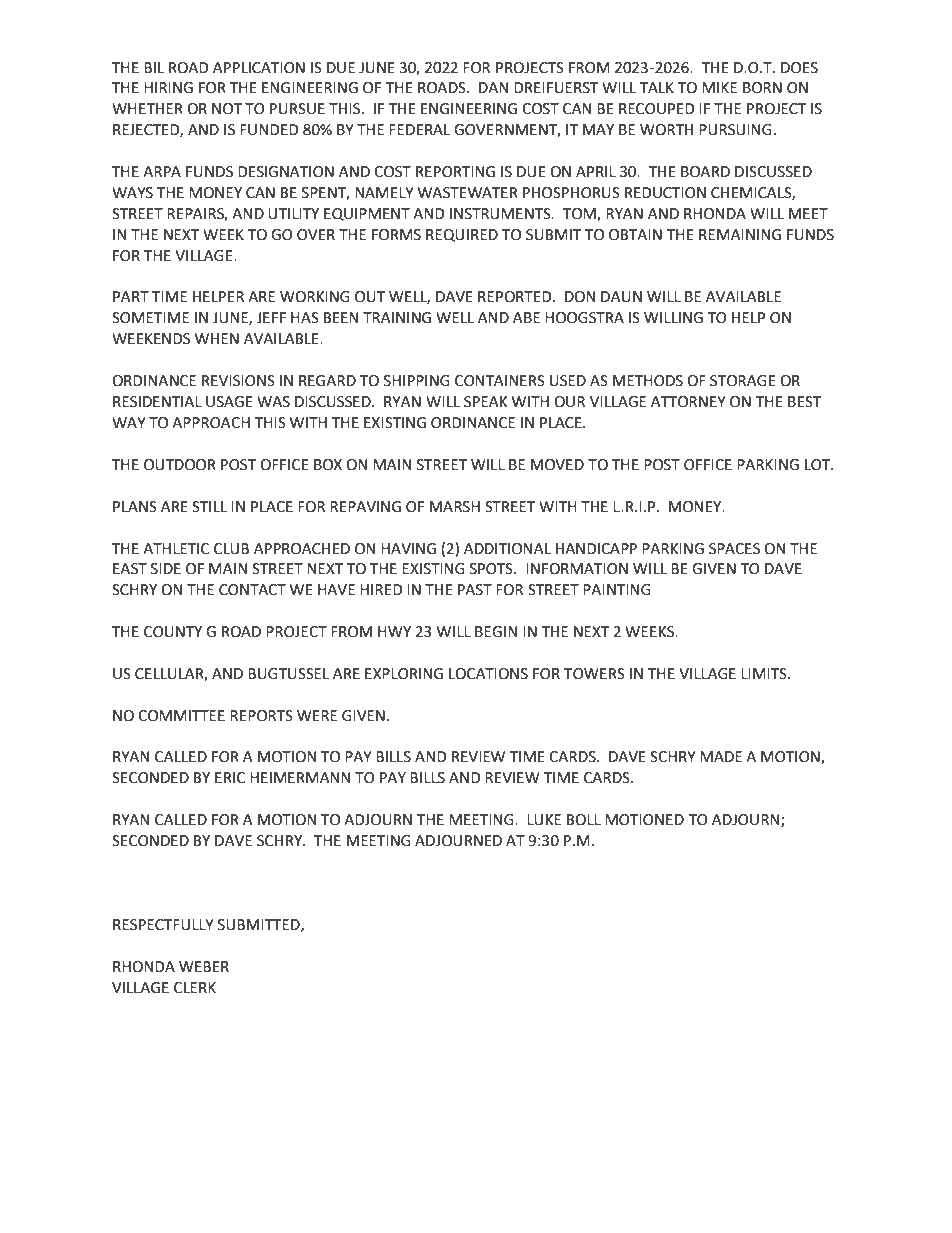 The height and width of the document is (1233, 952). Describe the element at coordinates (719, 87) in the document. I see `MIKE` at that location.
